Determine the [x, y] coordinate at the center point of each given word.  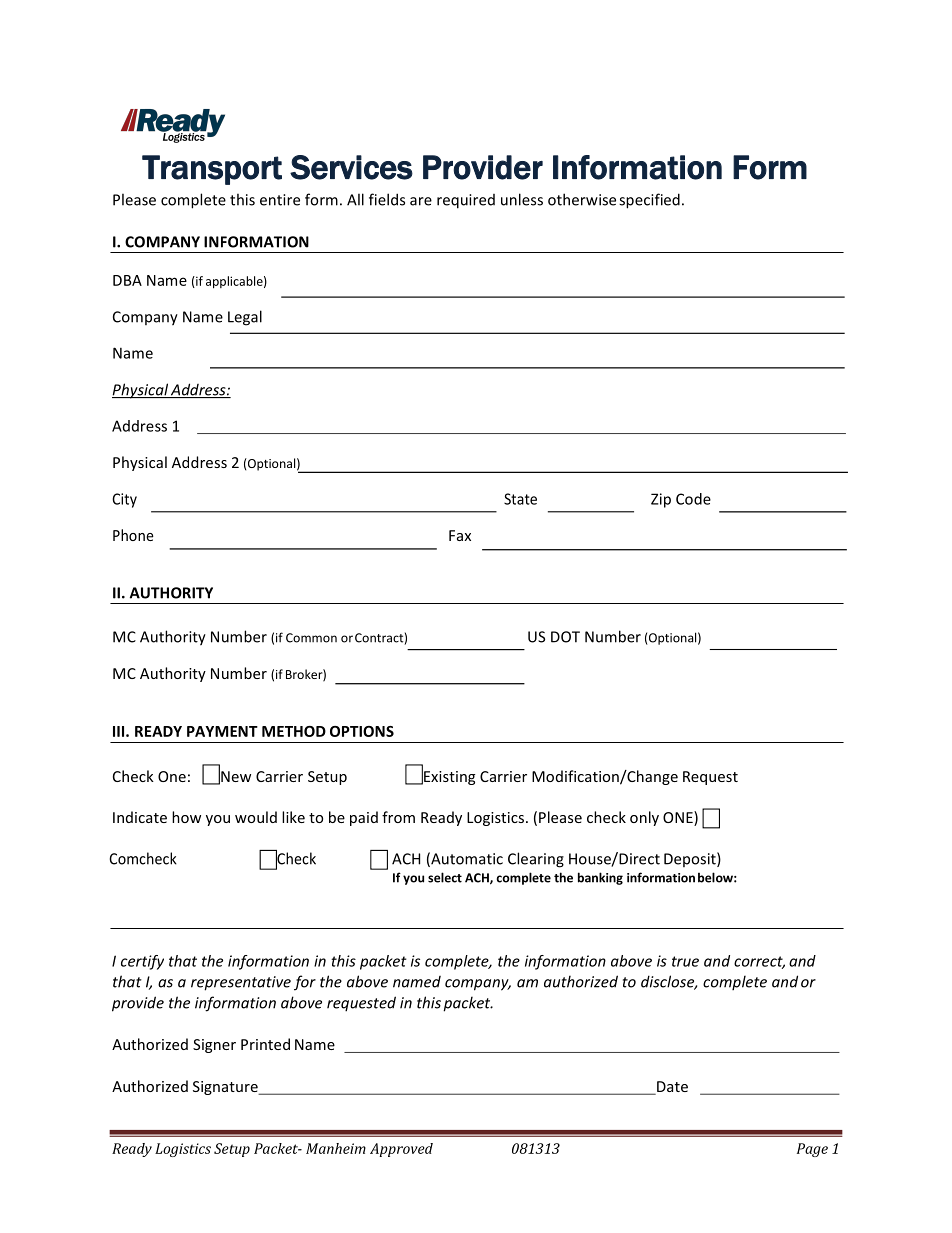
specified [649, 201]
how [186, 817]
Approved [401, 1150]
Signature [226, 1088]
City [124, 500]
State [520, 499]
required [466, 201]
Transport [212, 170]
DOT [565, 637]
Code [693, 499]
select [445, 877]
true [685, 961]
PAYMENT [222, 731]
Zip [661, 500]
